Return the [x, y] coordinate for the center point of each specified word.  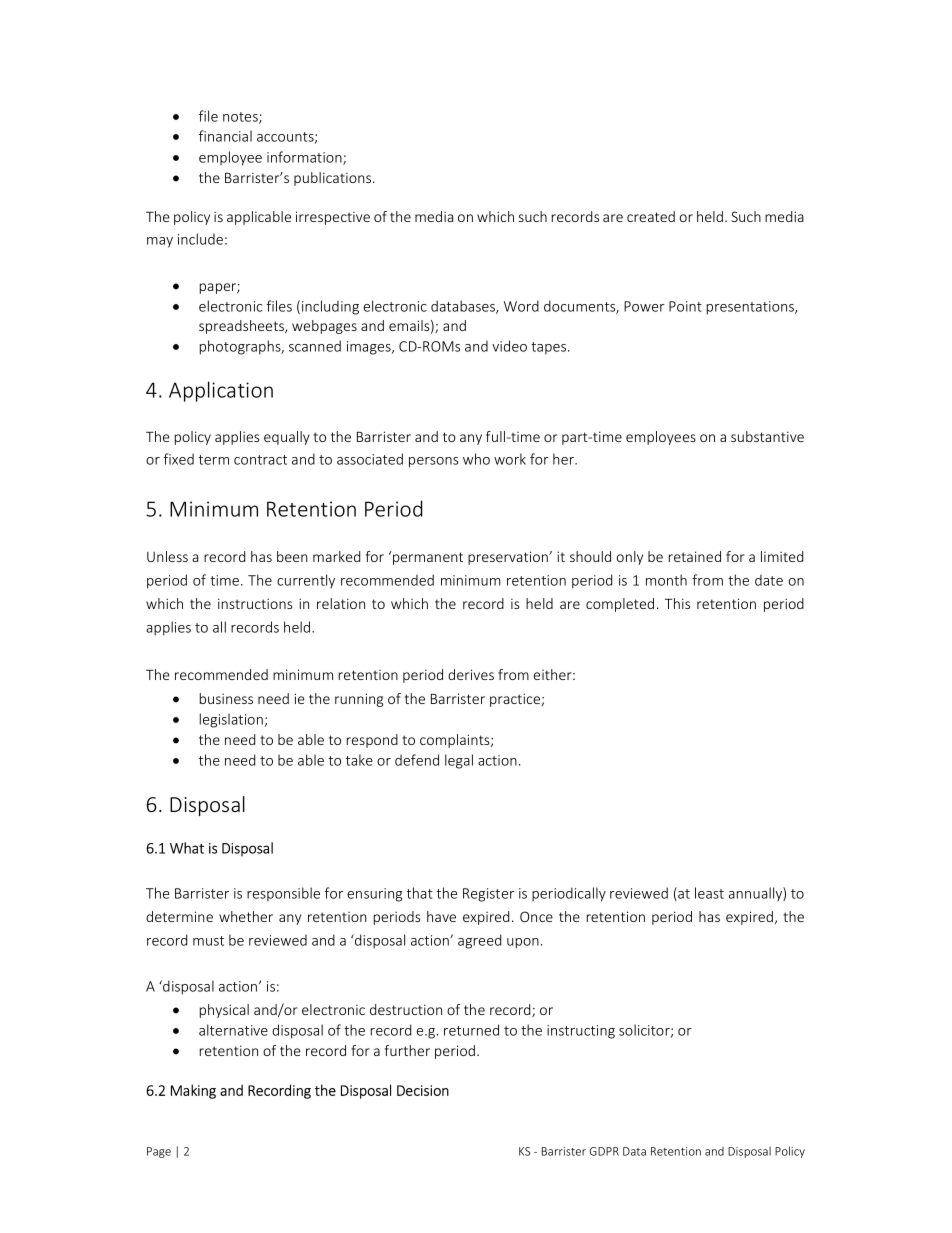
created [651, 216]
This [677, 603]
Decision [423, 1090]
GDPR [604, 1151]
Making [193, 1091]
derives [471, 674]
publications [334, 179]
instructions [255, 603]
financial [225, 136]
